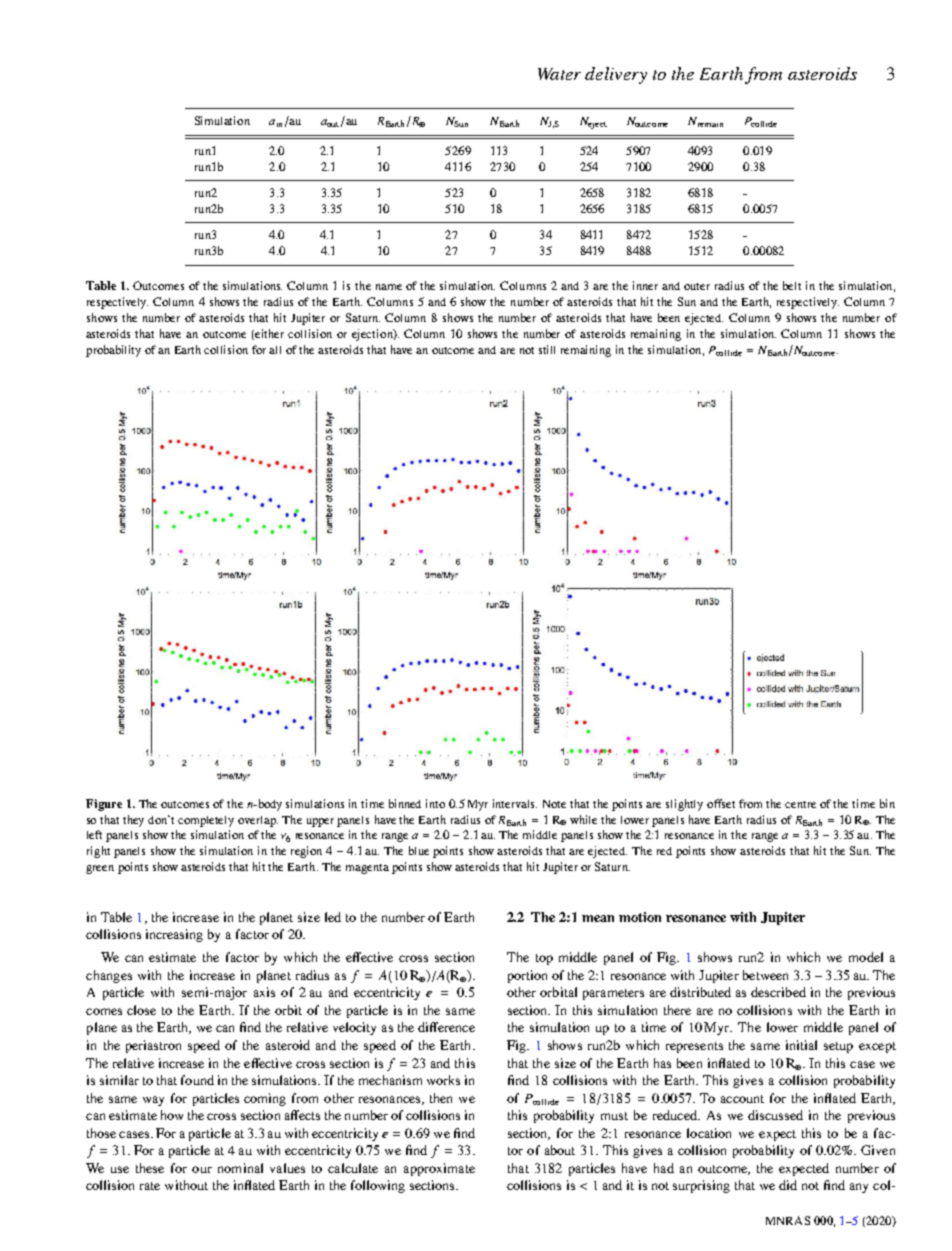 This screenshot has width=952, height=1251. What do you see at coordinates (439, 1169) in the screenshot?
I see `approximate` at bounding box center [439, 1169].
